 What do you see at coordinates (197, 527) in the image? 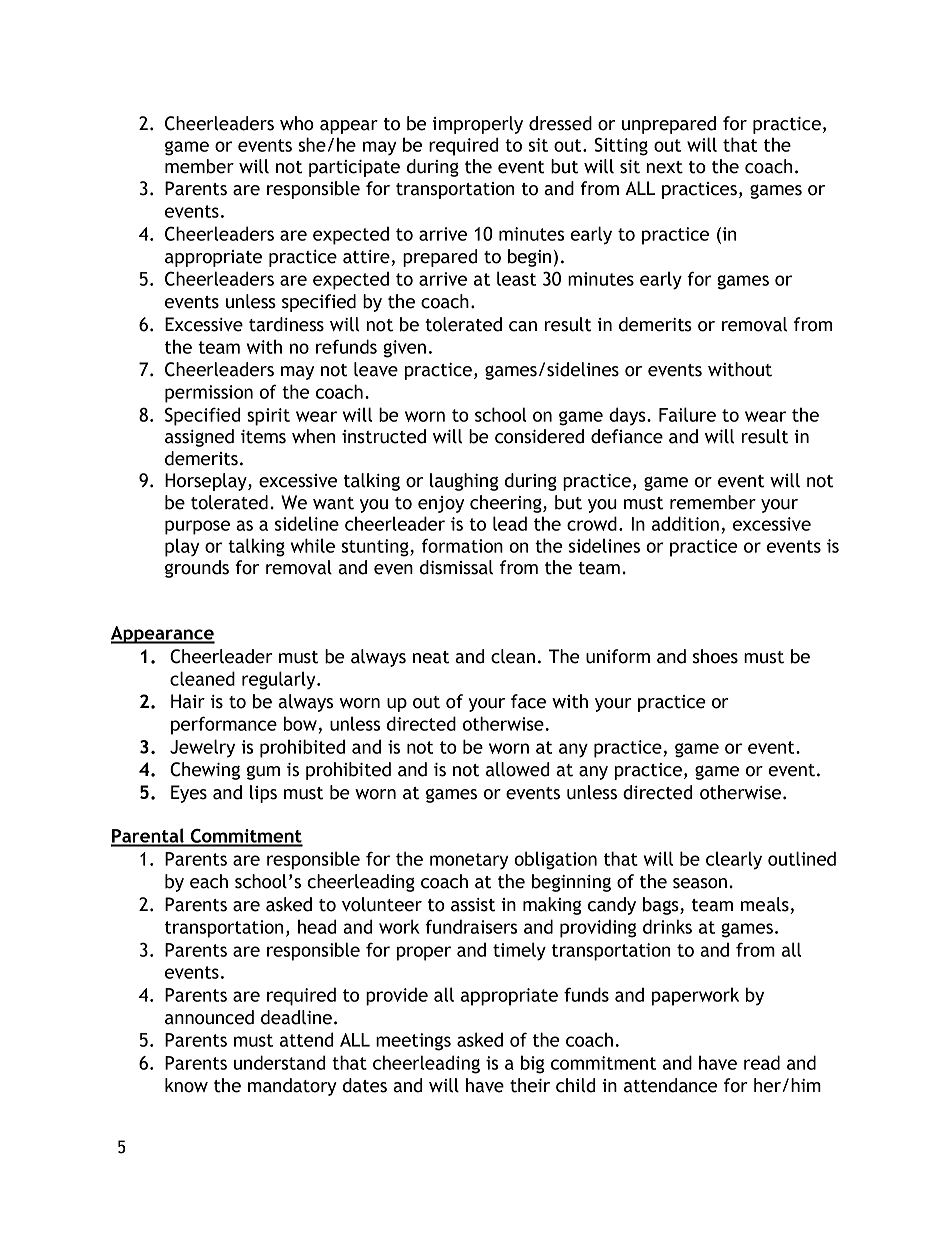
I see `purpose` at bounding box center [197, 527].
